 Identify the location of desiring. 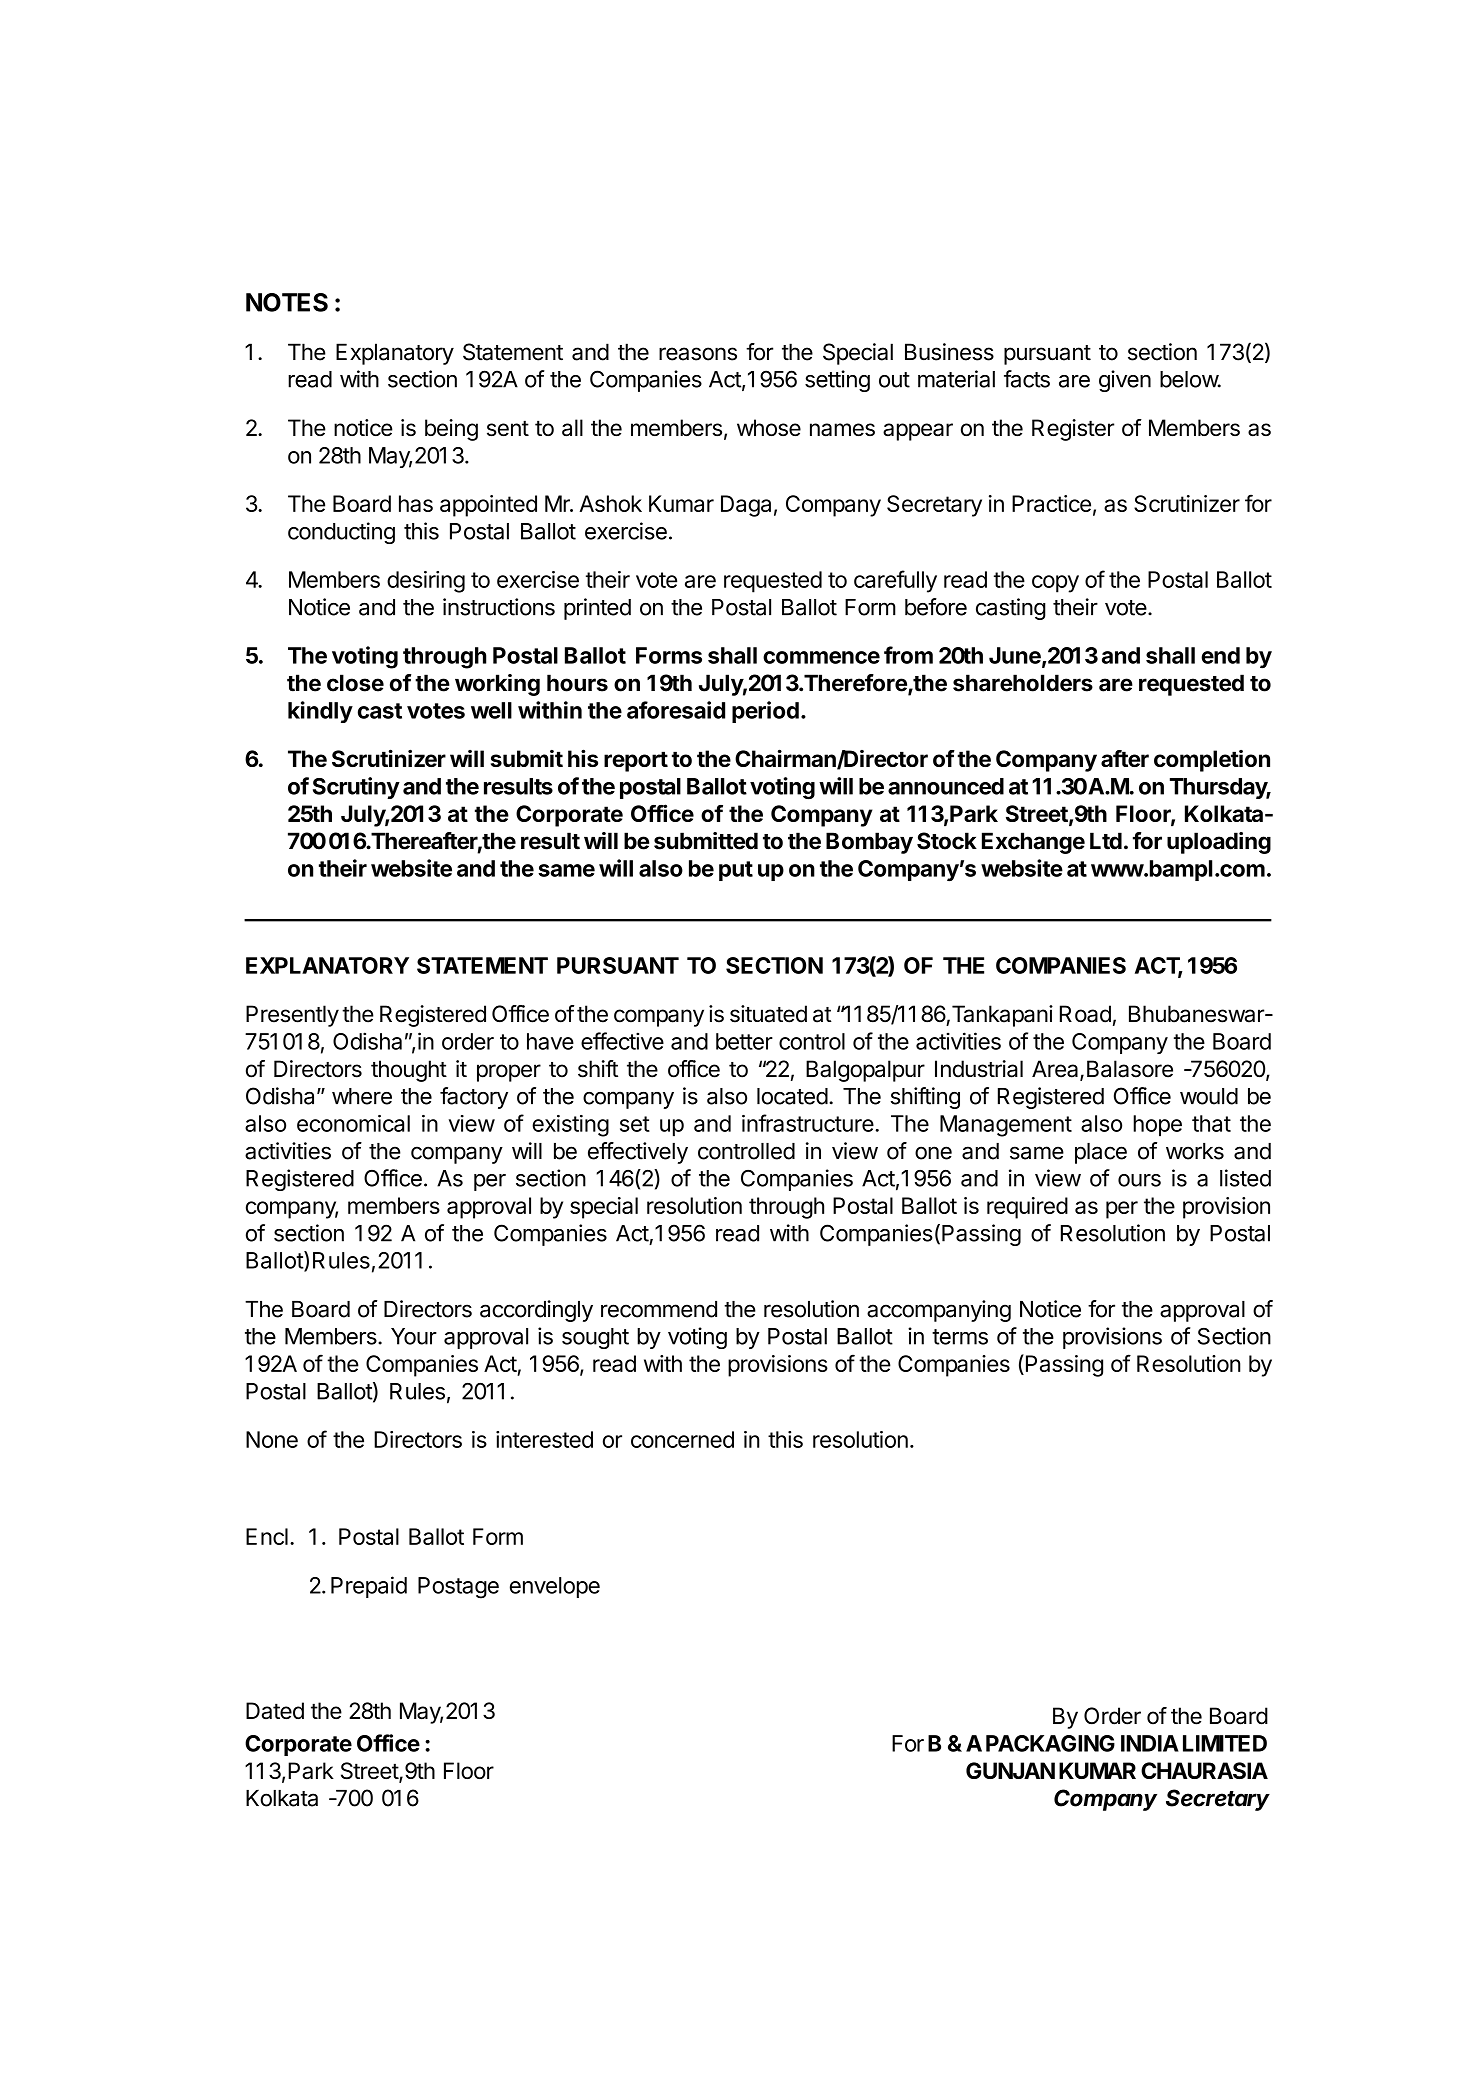
(426, 582).
